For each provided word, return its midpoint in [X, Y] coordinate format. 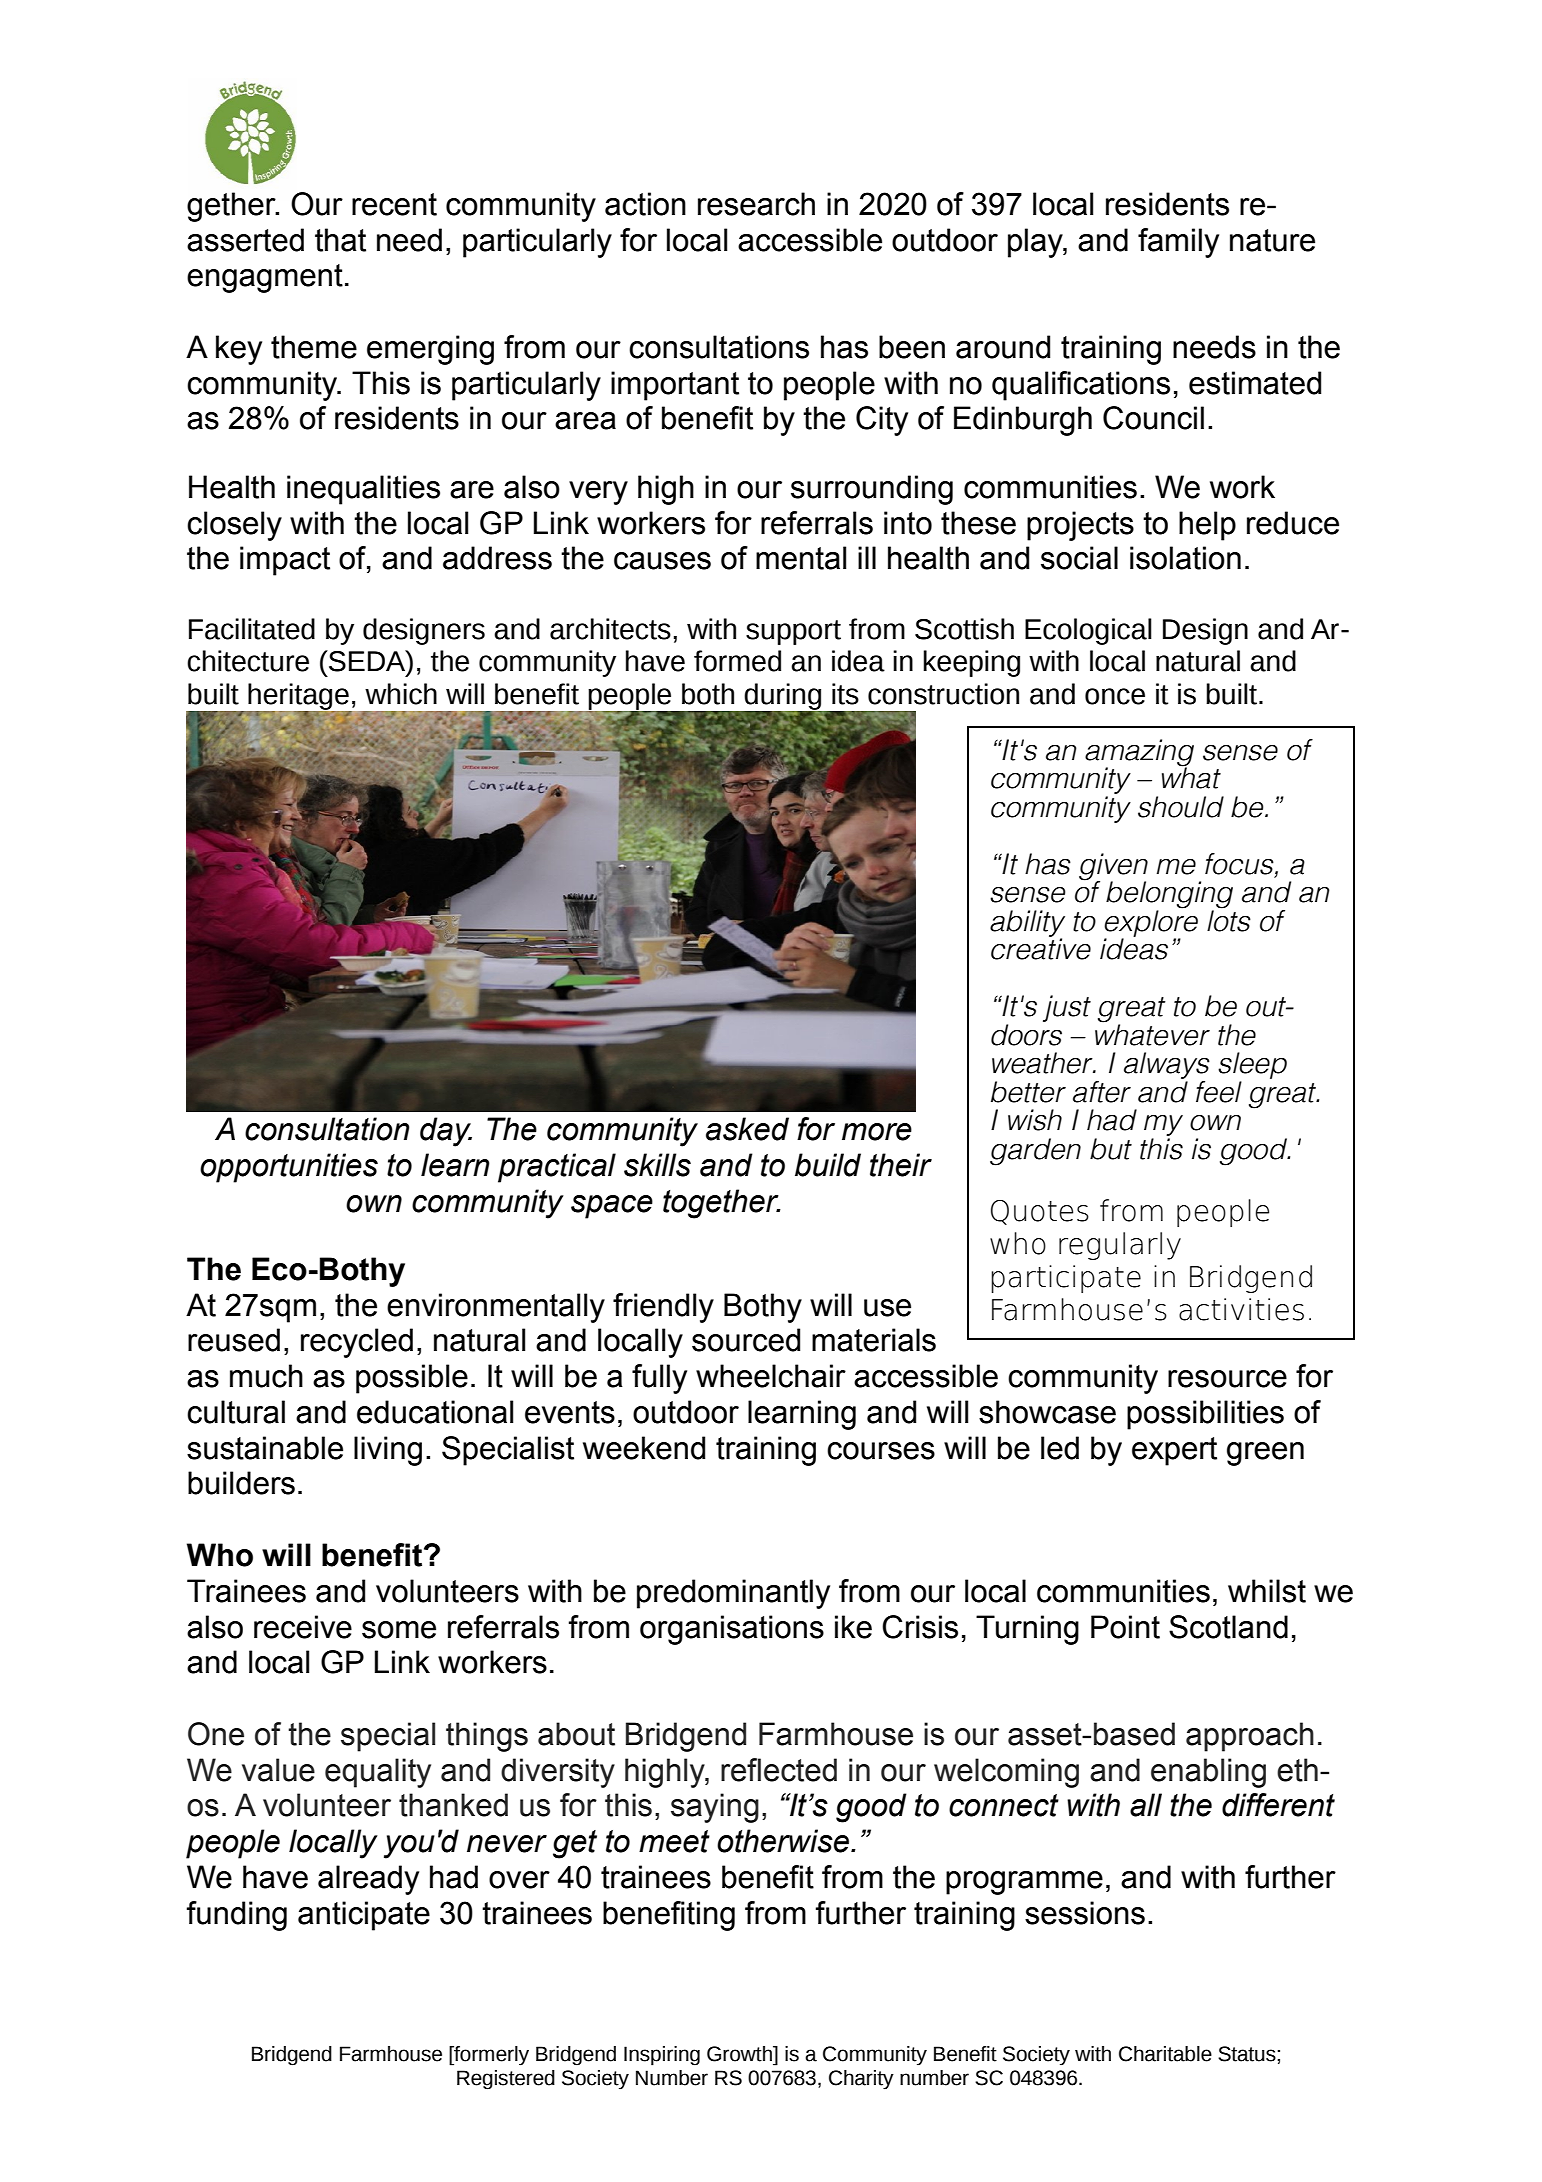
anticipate [364, 1916]
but [1111, 1149]
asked [747, 1129]
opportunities [289, 1168]
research [756, 204]
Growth [740, 2054]
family [1178, 243]
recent [394, 204]
